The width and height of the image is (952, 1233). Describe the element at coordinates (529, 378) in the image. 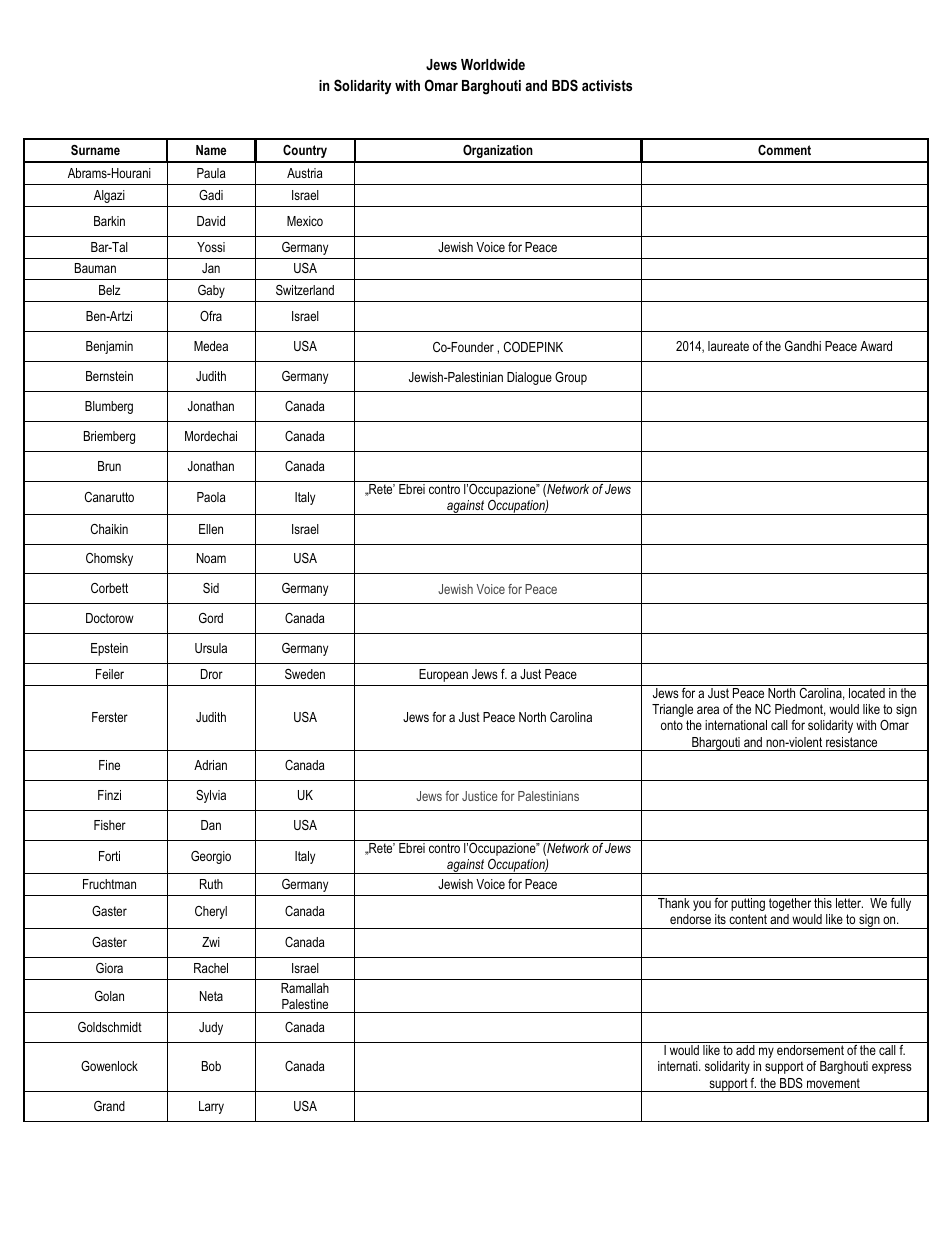

I see `Dialogue` at that location.
